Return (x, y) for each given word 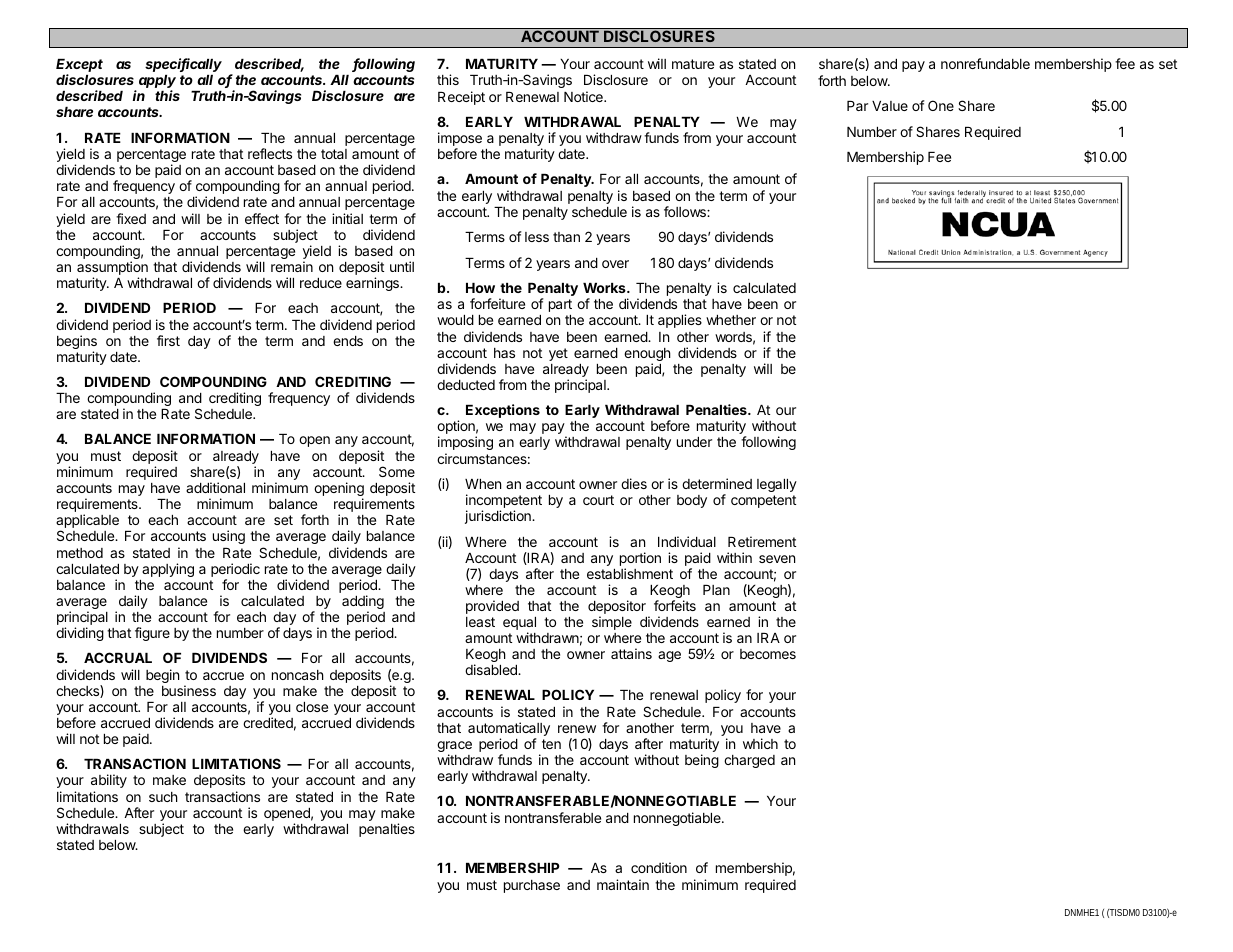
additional (215, 487)
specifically (183, 65)
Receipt (461, 98)
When (483, 484)
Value (890, 106)
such (163, 797)
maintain (623, 884)
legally (777, 485)
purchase (532, 886)
